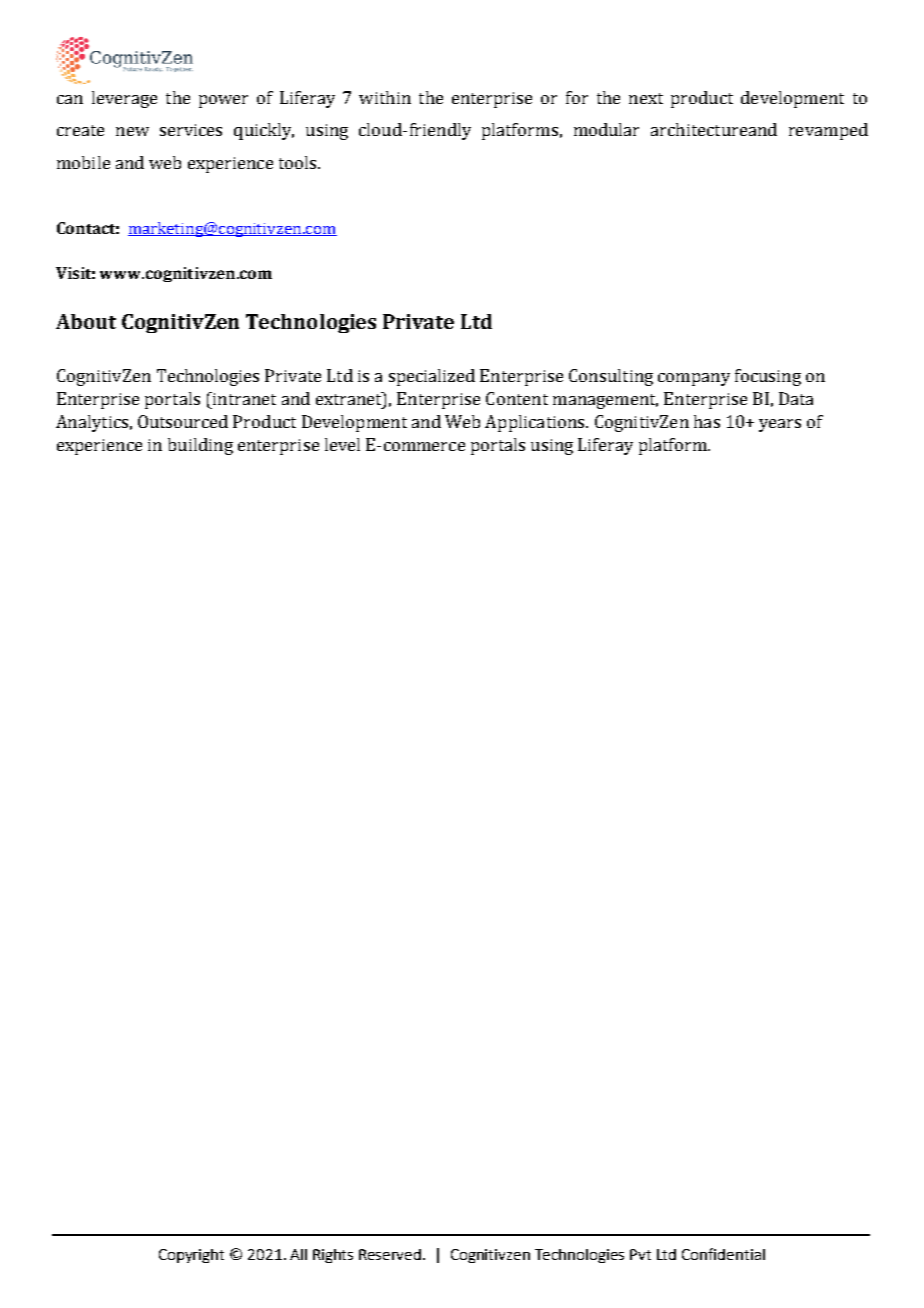 Image resolution: width=924 pixels, height=1308 pixels. What do you see at coordinates (191, 1256) in the page?
I see `Copyright` at bounding box center [191, 1256].
